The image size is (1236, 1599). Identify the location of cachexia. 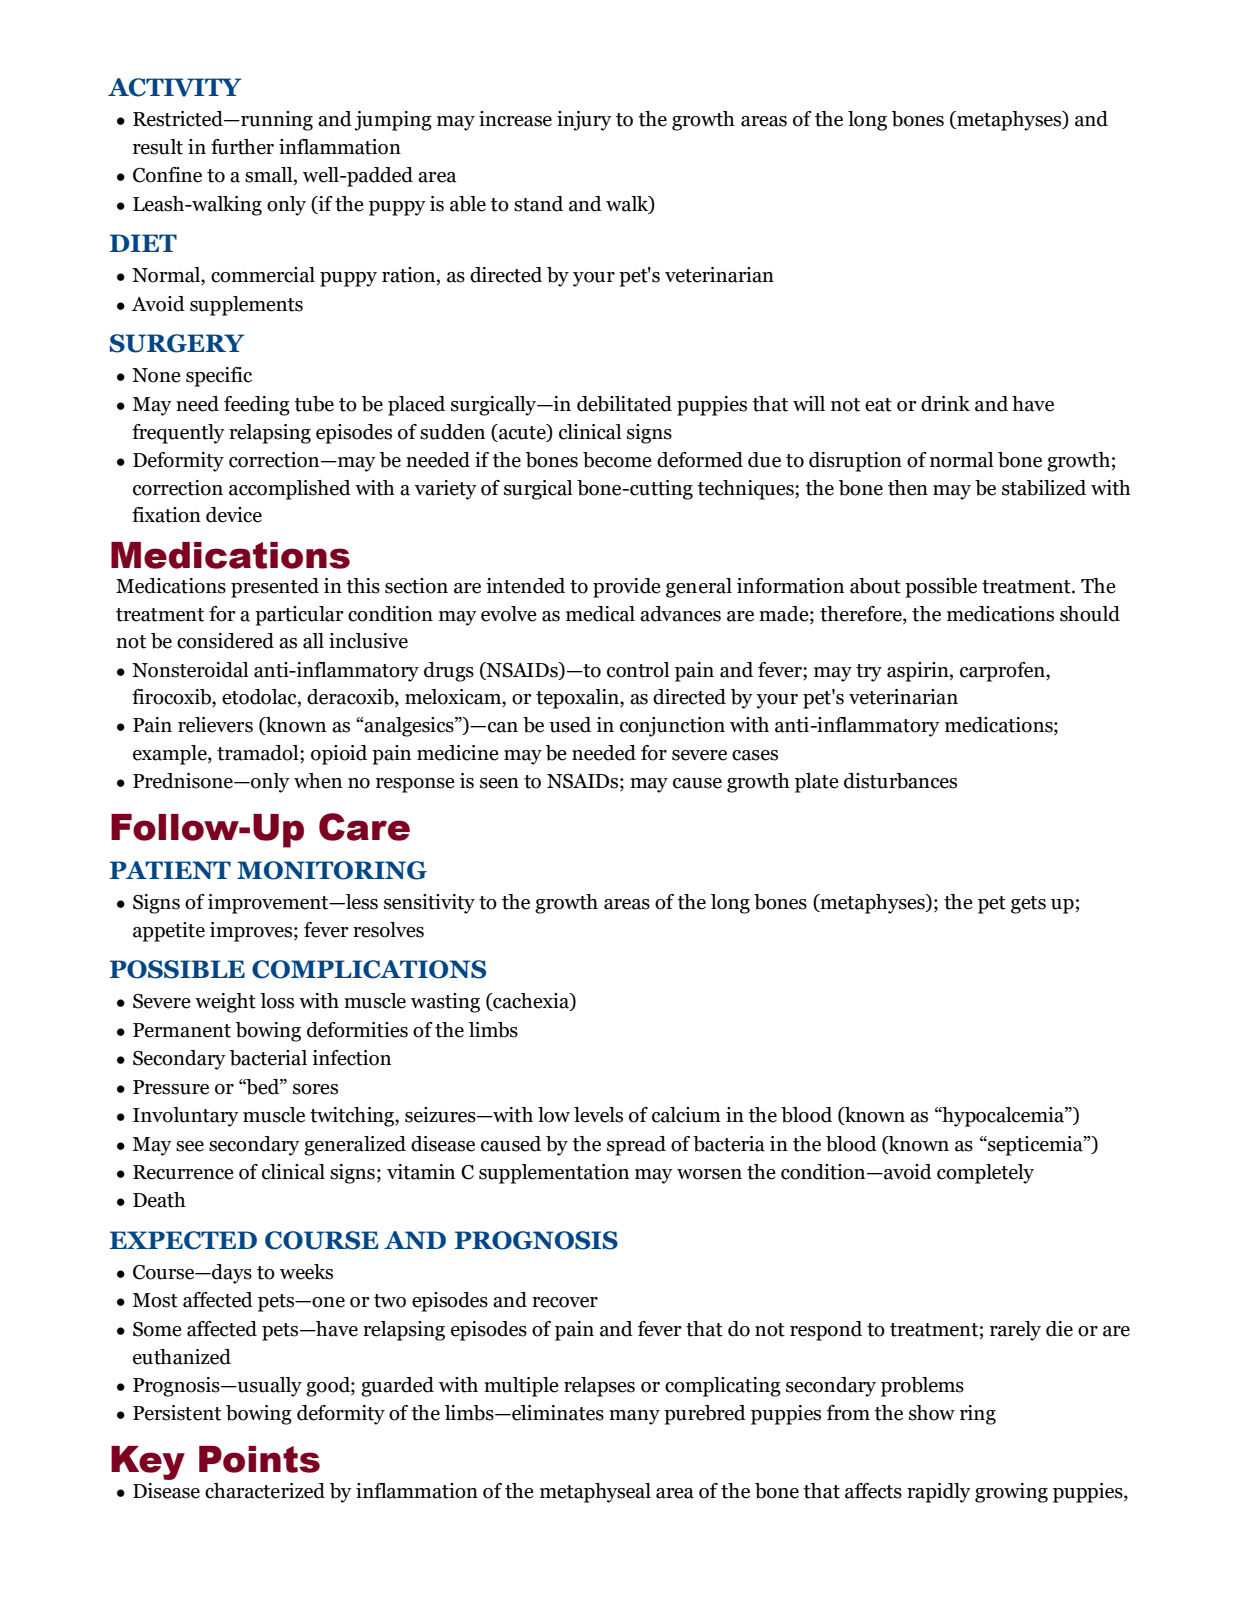
(531, 1002).
